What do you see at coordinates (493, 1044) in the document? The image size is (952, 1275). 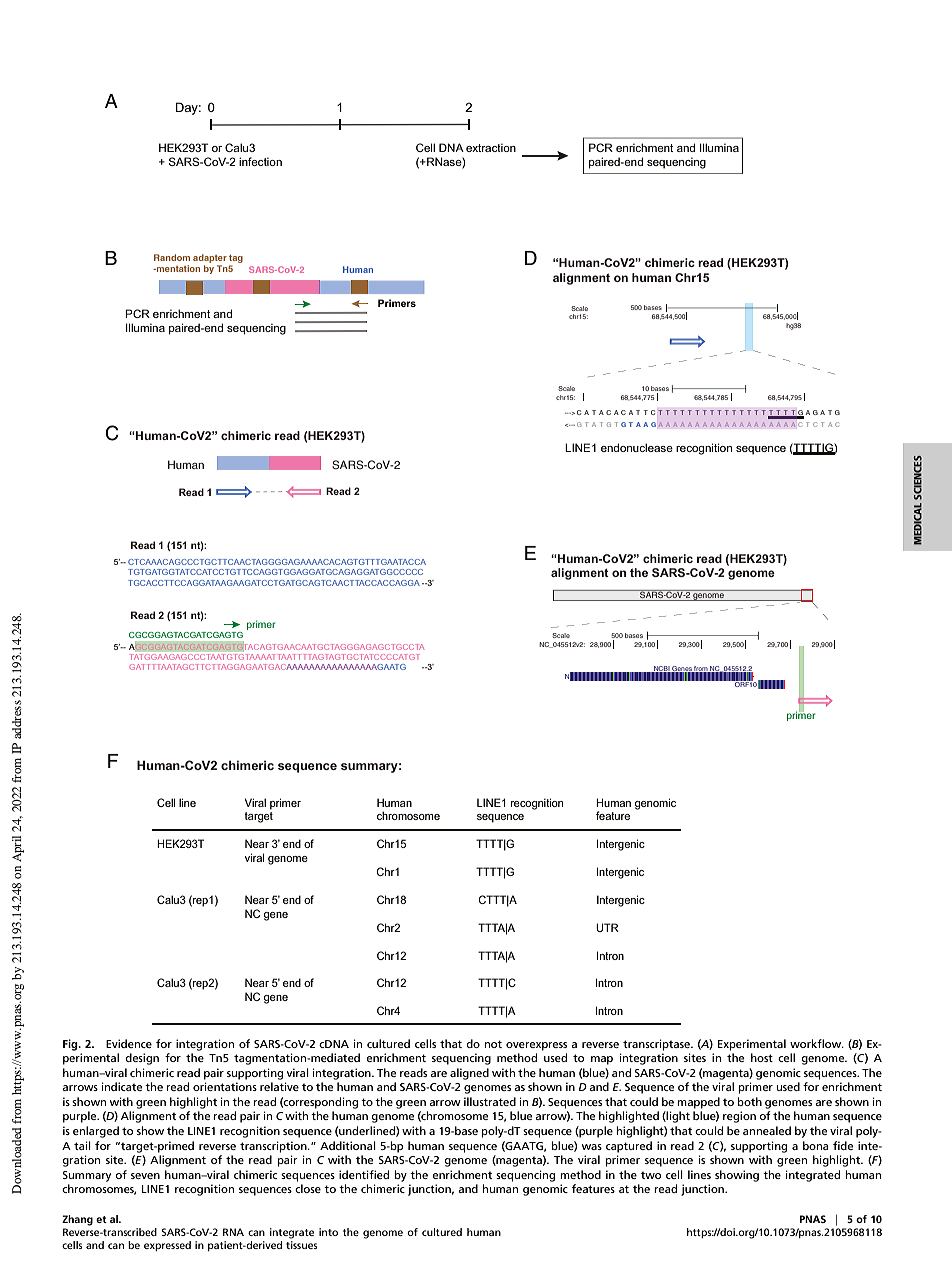 I see `not` at bounding box center [493, 1044].
